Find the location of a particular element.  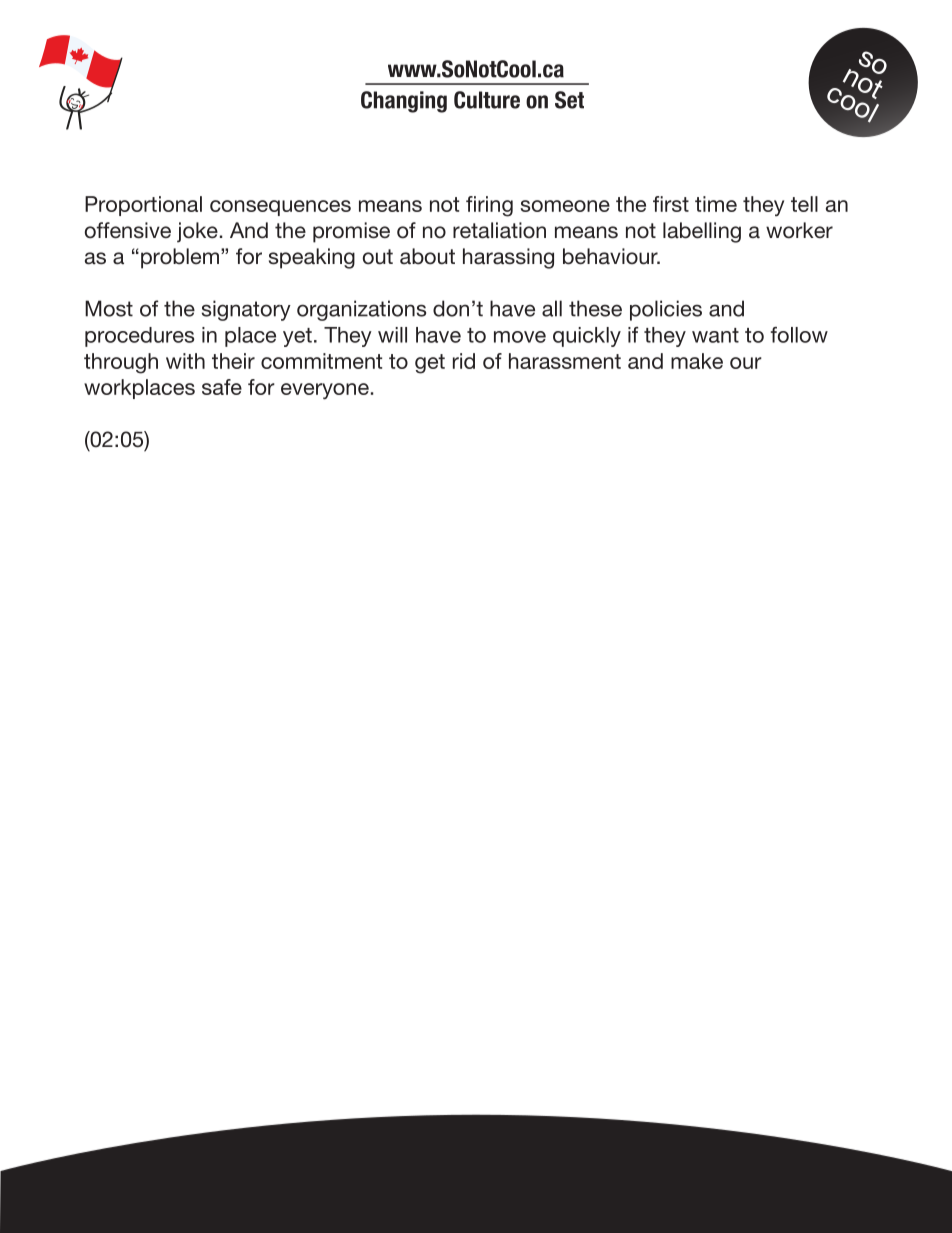

Proportional is located at coordinates (143, 206).
